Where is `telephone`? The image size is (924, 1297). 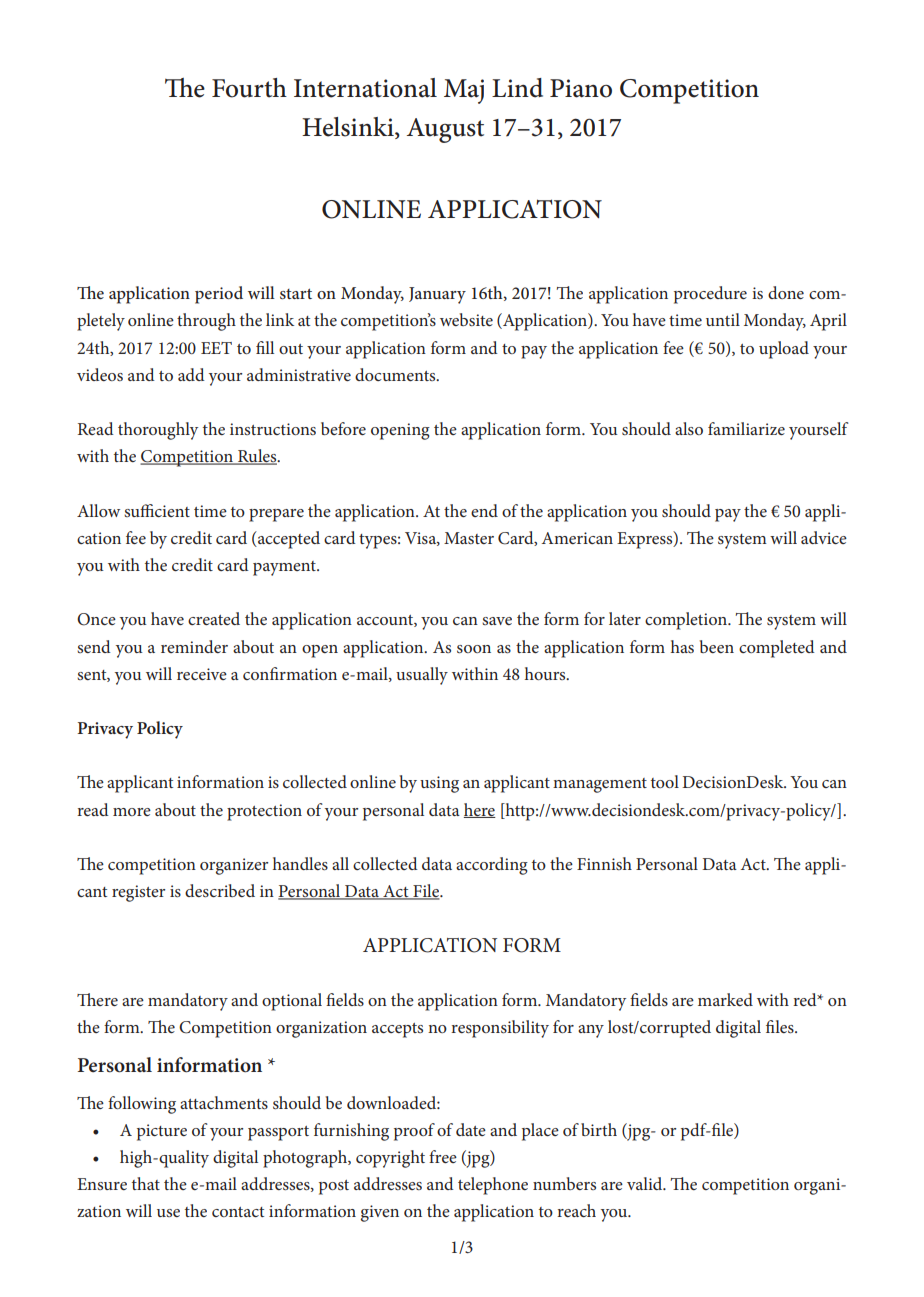 telephone is located at coordinates (493, 1186).
